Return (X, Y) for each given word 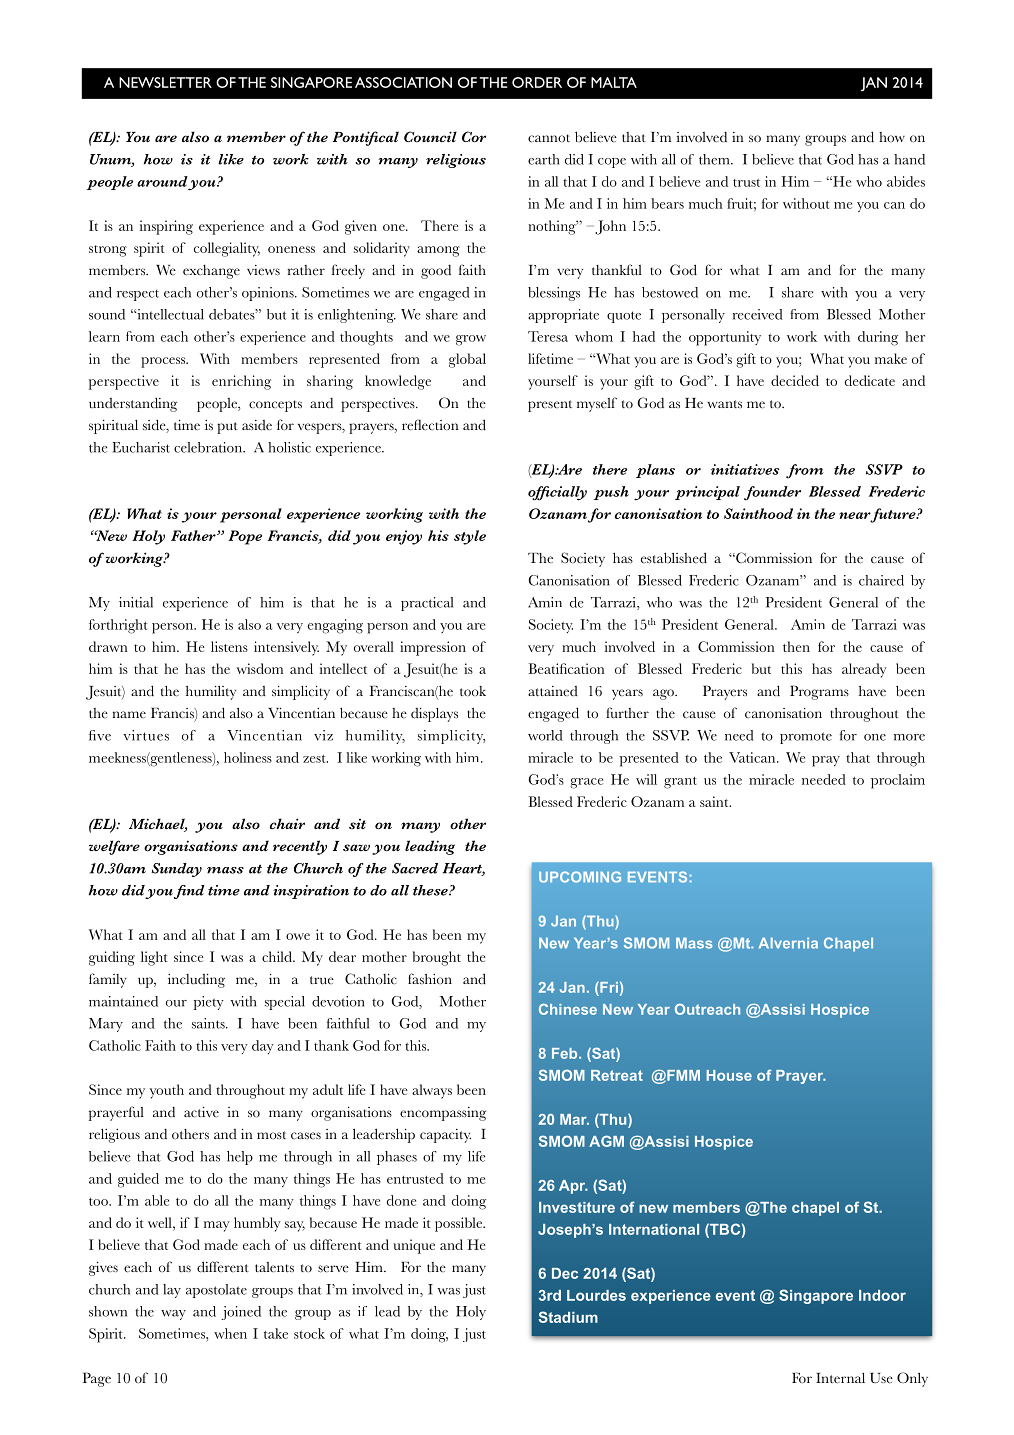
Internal (840, 1378)
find (189, 892)
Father (194, 535)
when (230, 1333)
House (729, 1075)
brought (437, 958)
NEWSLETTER (165, 82)
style (470, 537)
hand (909, 159)
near (855, 515)
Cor (474, 137)
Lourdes (596, 1295)
